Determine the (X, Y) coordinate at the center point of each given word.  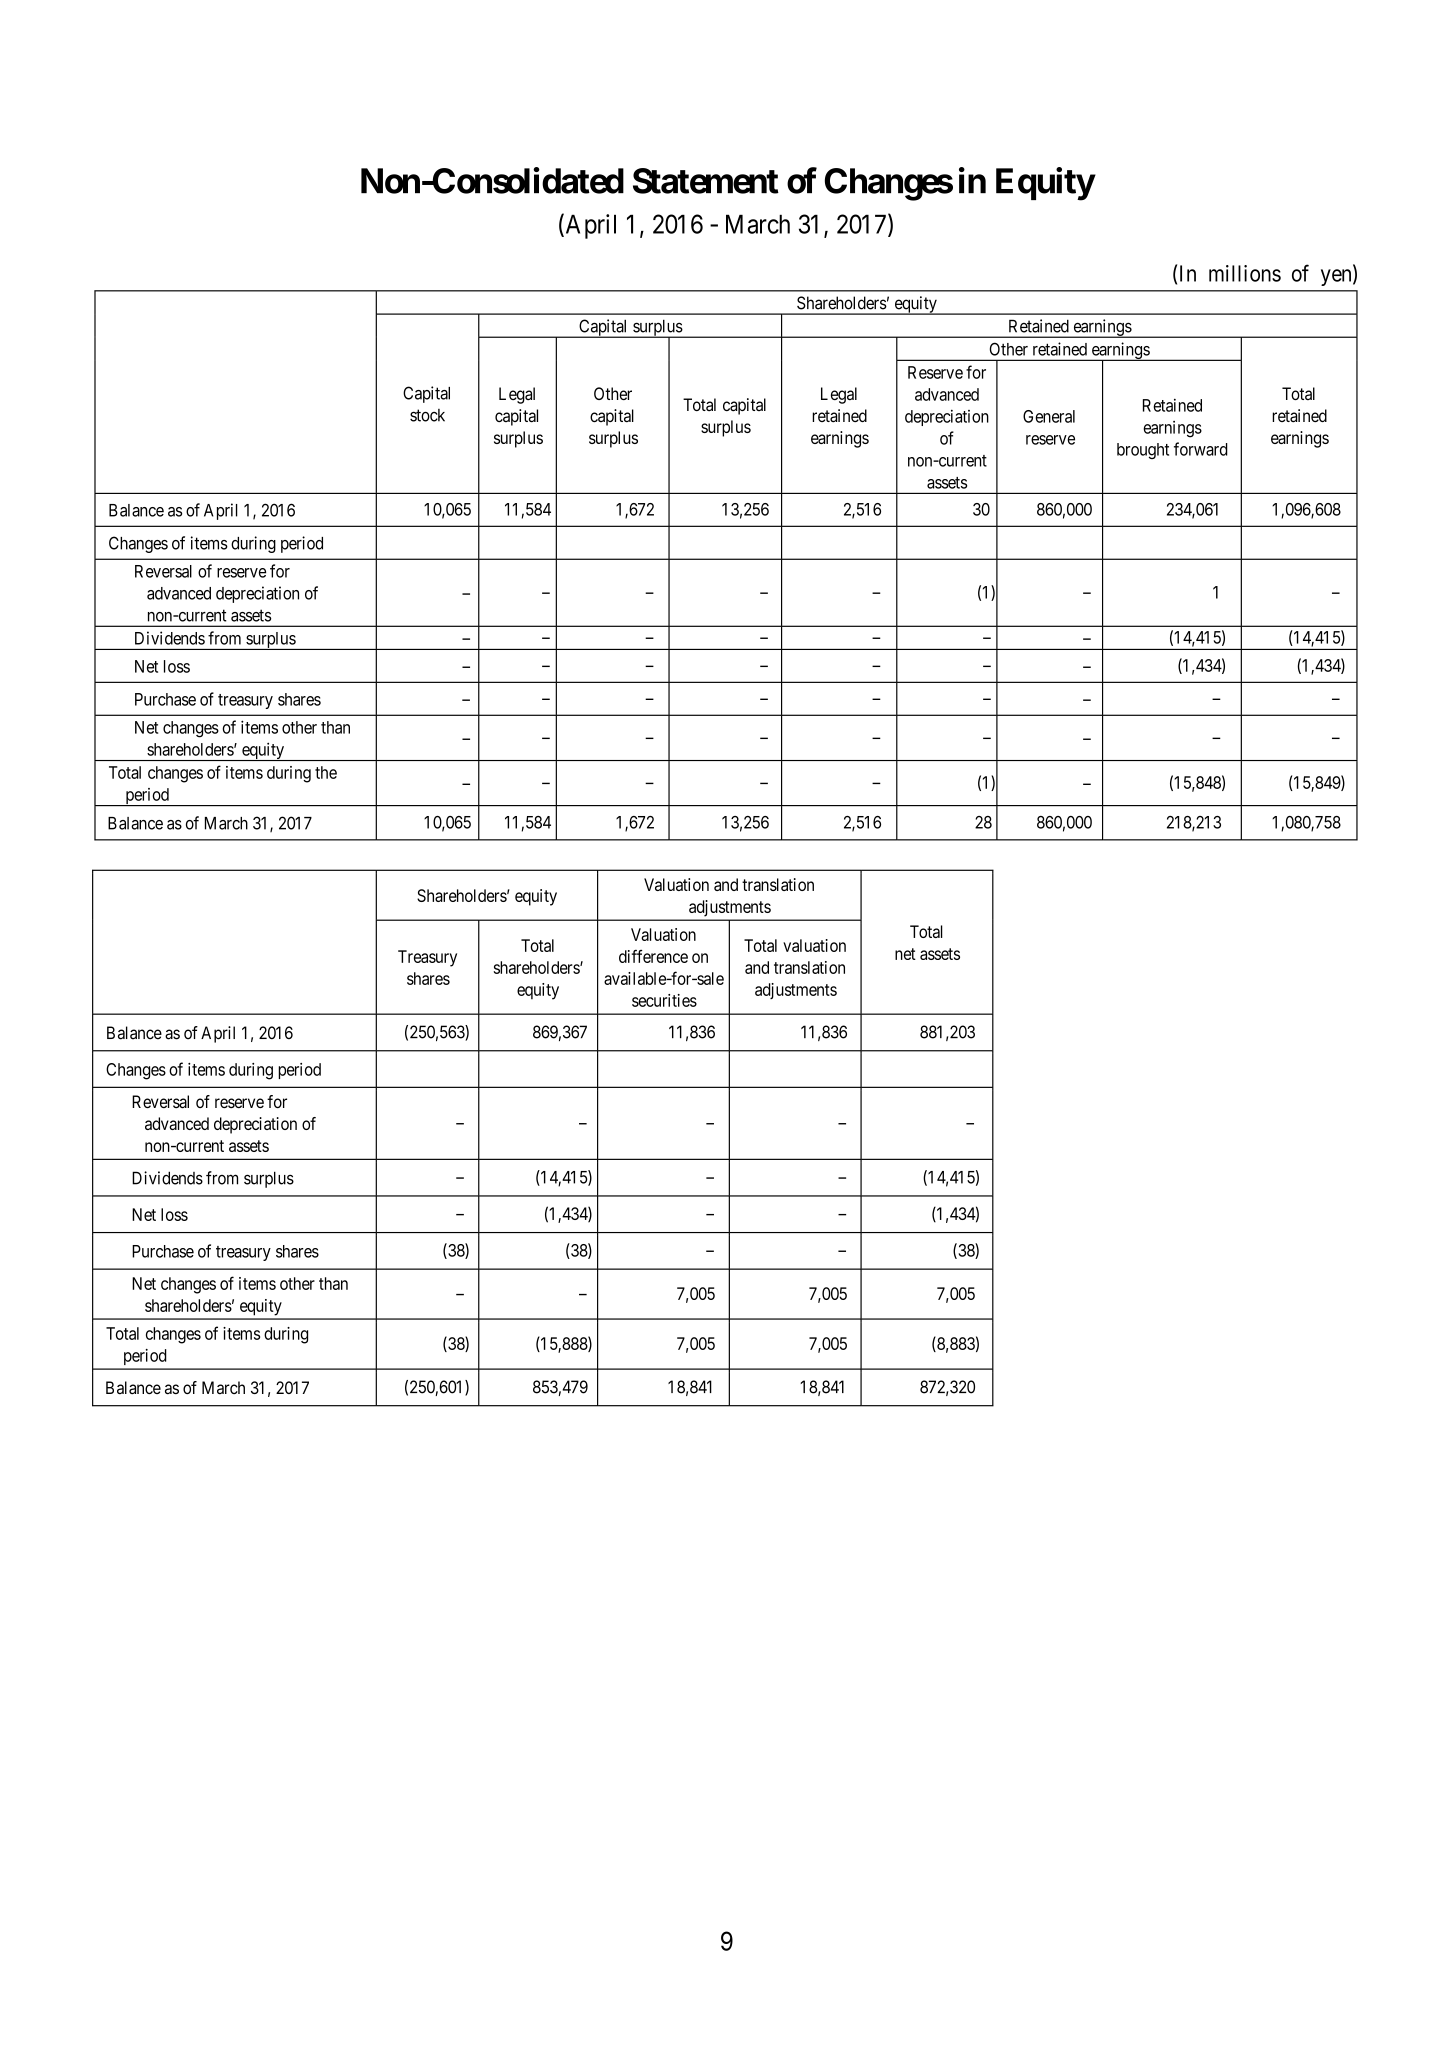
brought (1143, 451)
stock (427, 415)
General (1049, 416)
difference (653, 956)
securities (664, 1000)
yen (1337, 277)
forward (1201, 449)
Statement (706, 181)
